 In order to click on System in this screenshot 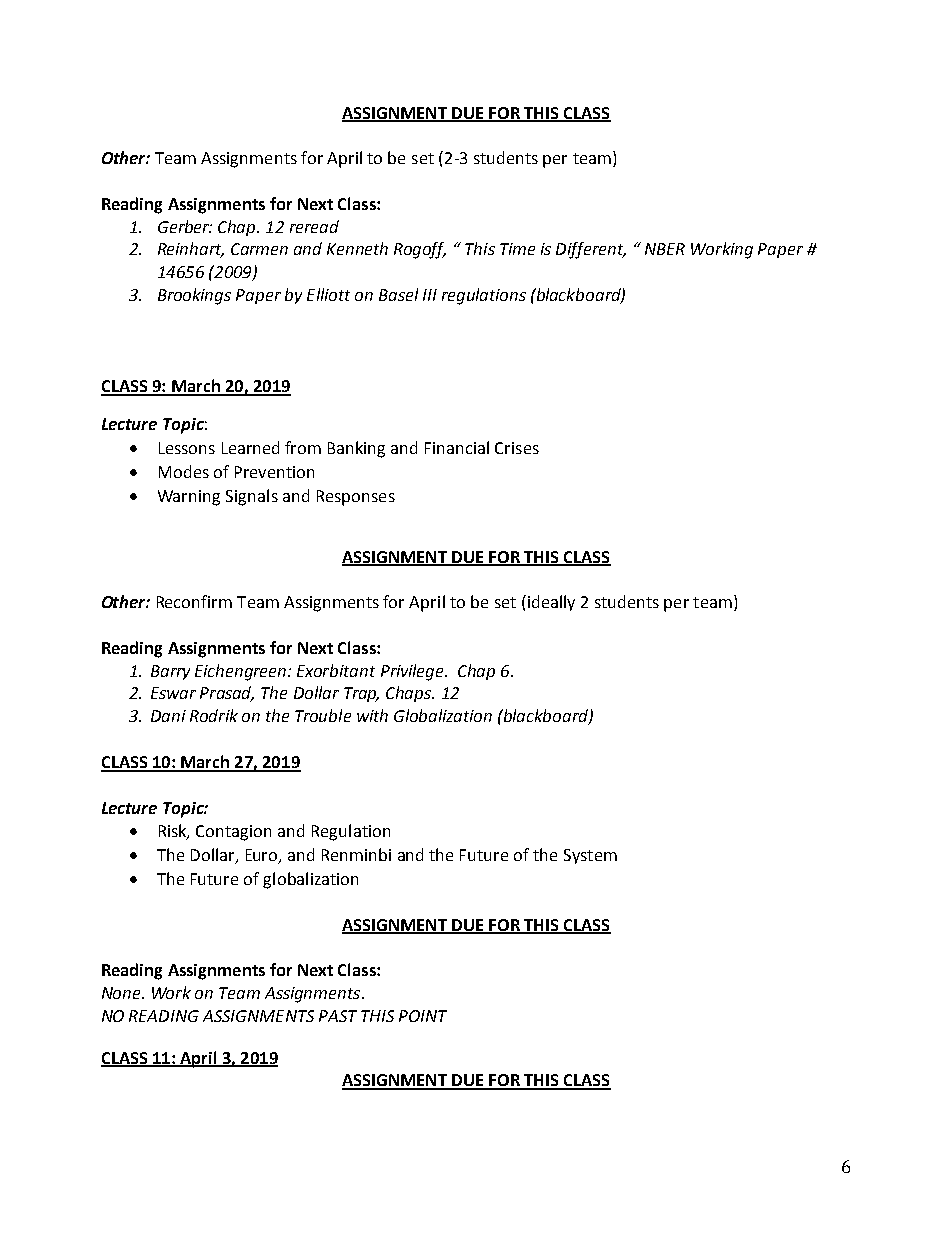, I will do `click(590, 856)`.
